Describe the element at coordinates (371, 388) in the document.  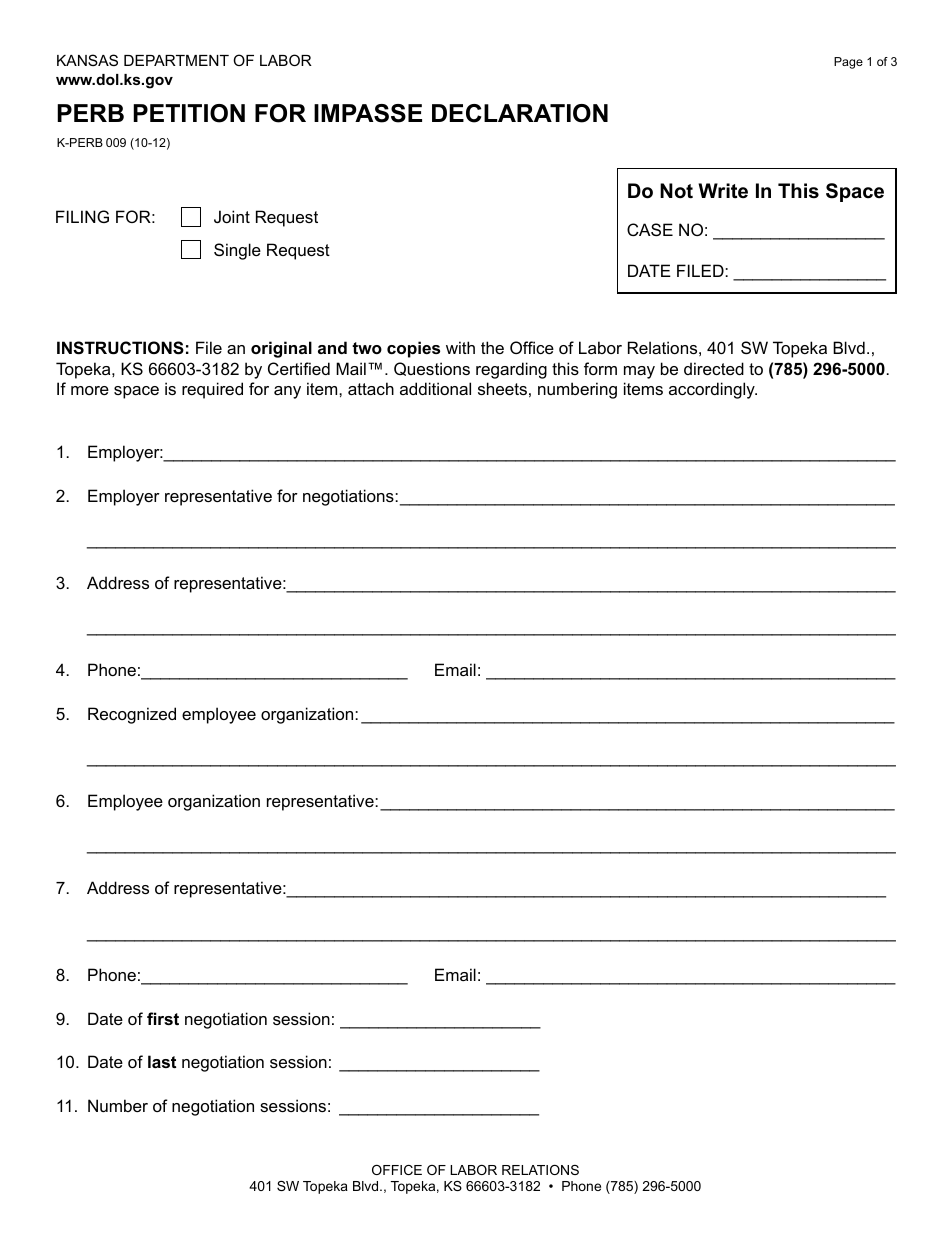
I see `attach` at that location.
